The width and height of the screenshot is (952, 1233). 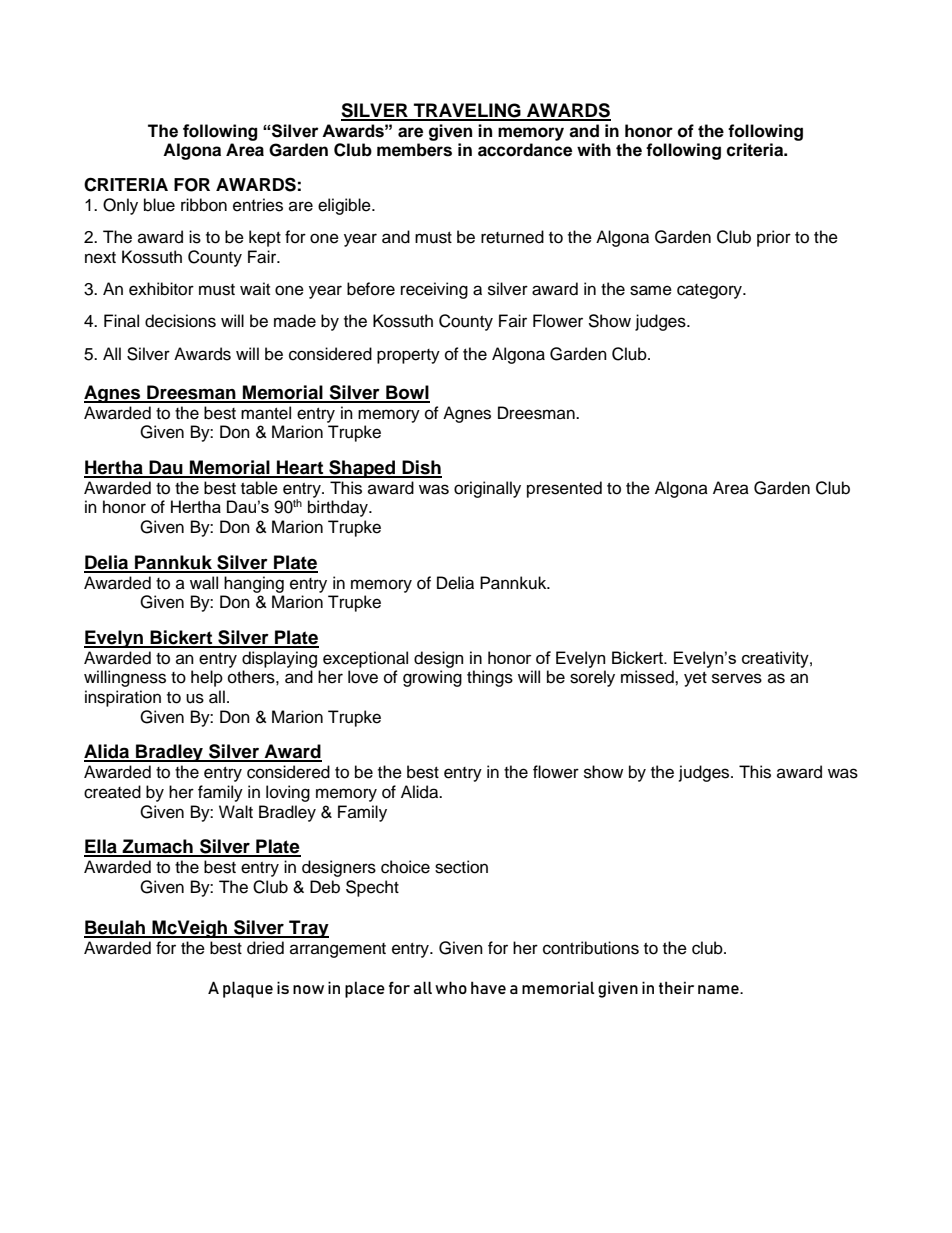 I want to click on growing, so click(x=432, y=678).
